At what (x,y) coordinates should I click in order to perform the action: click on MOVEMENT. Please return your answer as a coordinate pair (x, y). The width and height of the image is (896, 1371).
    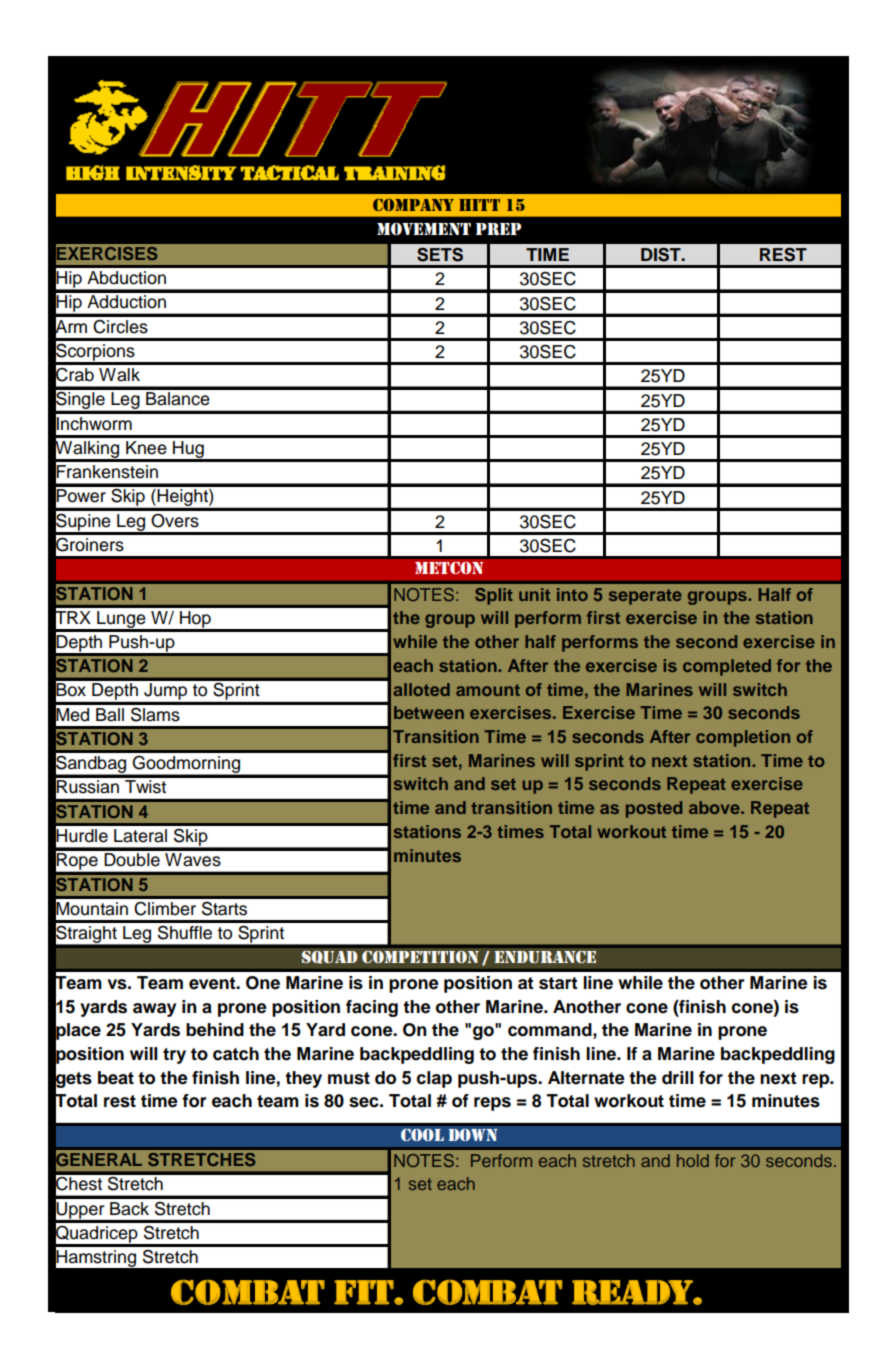
    Looking at the image, I should click on (424, 228).
